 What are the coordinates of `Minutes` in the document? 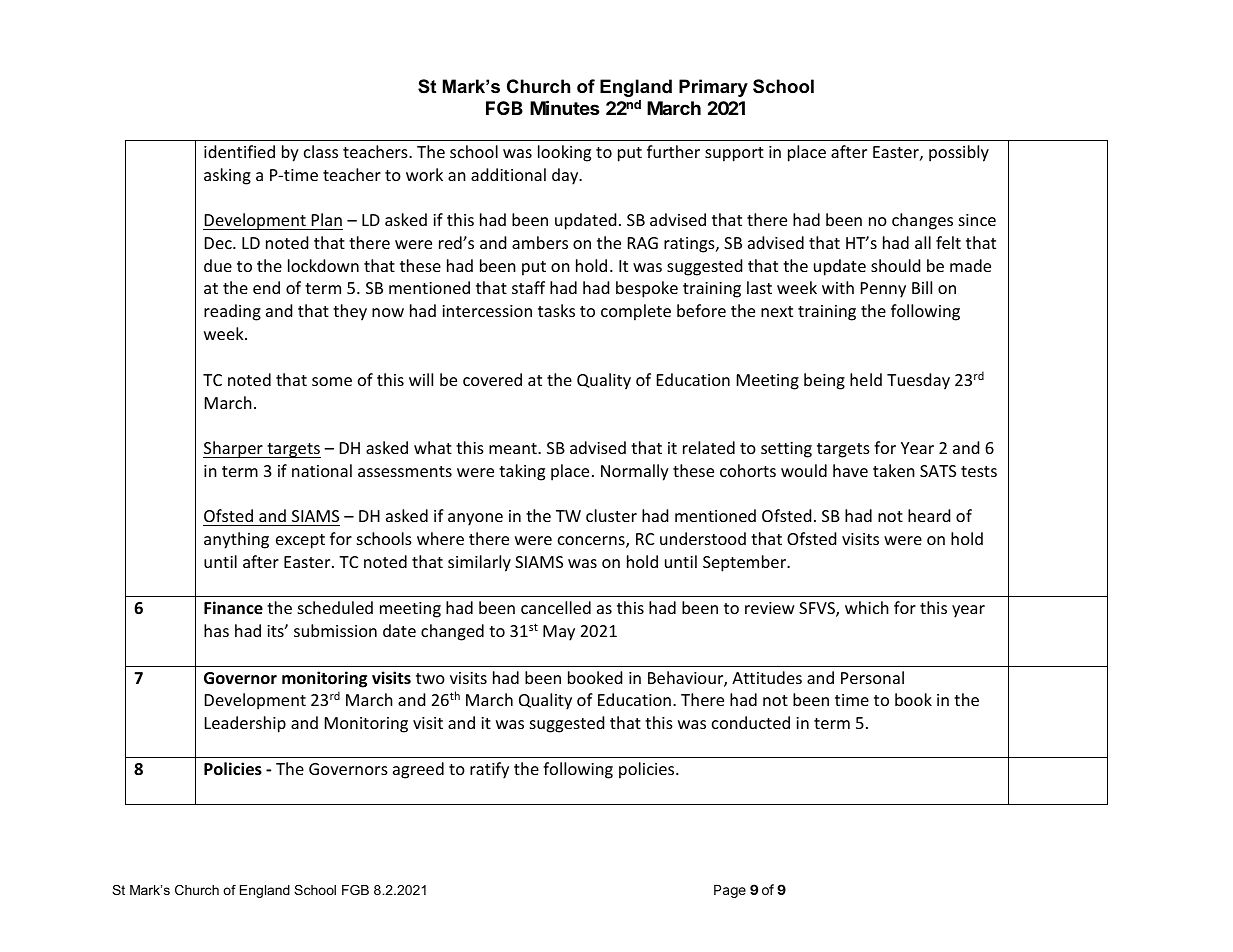 It's located at (565, 107).
